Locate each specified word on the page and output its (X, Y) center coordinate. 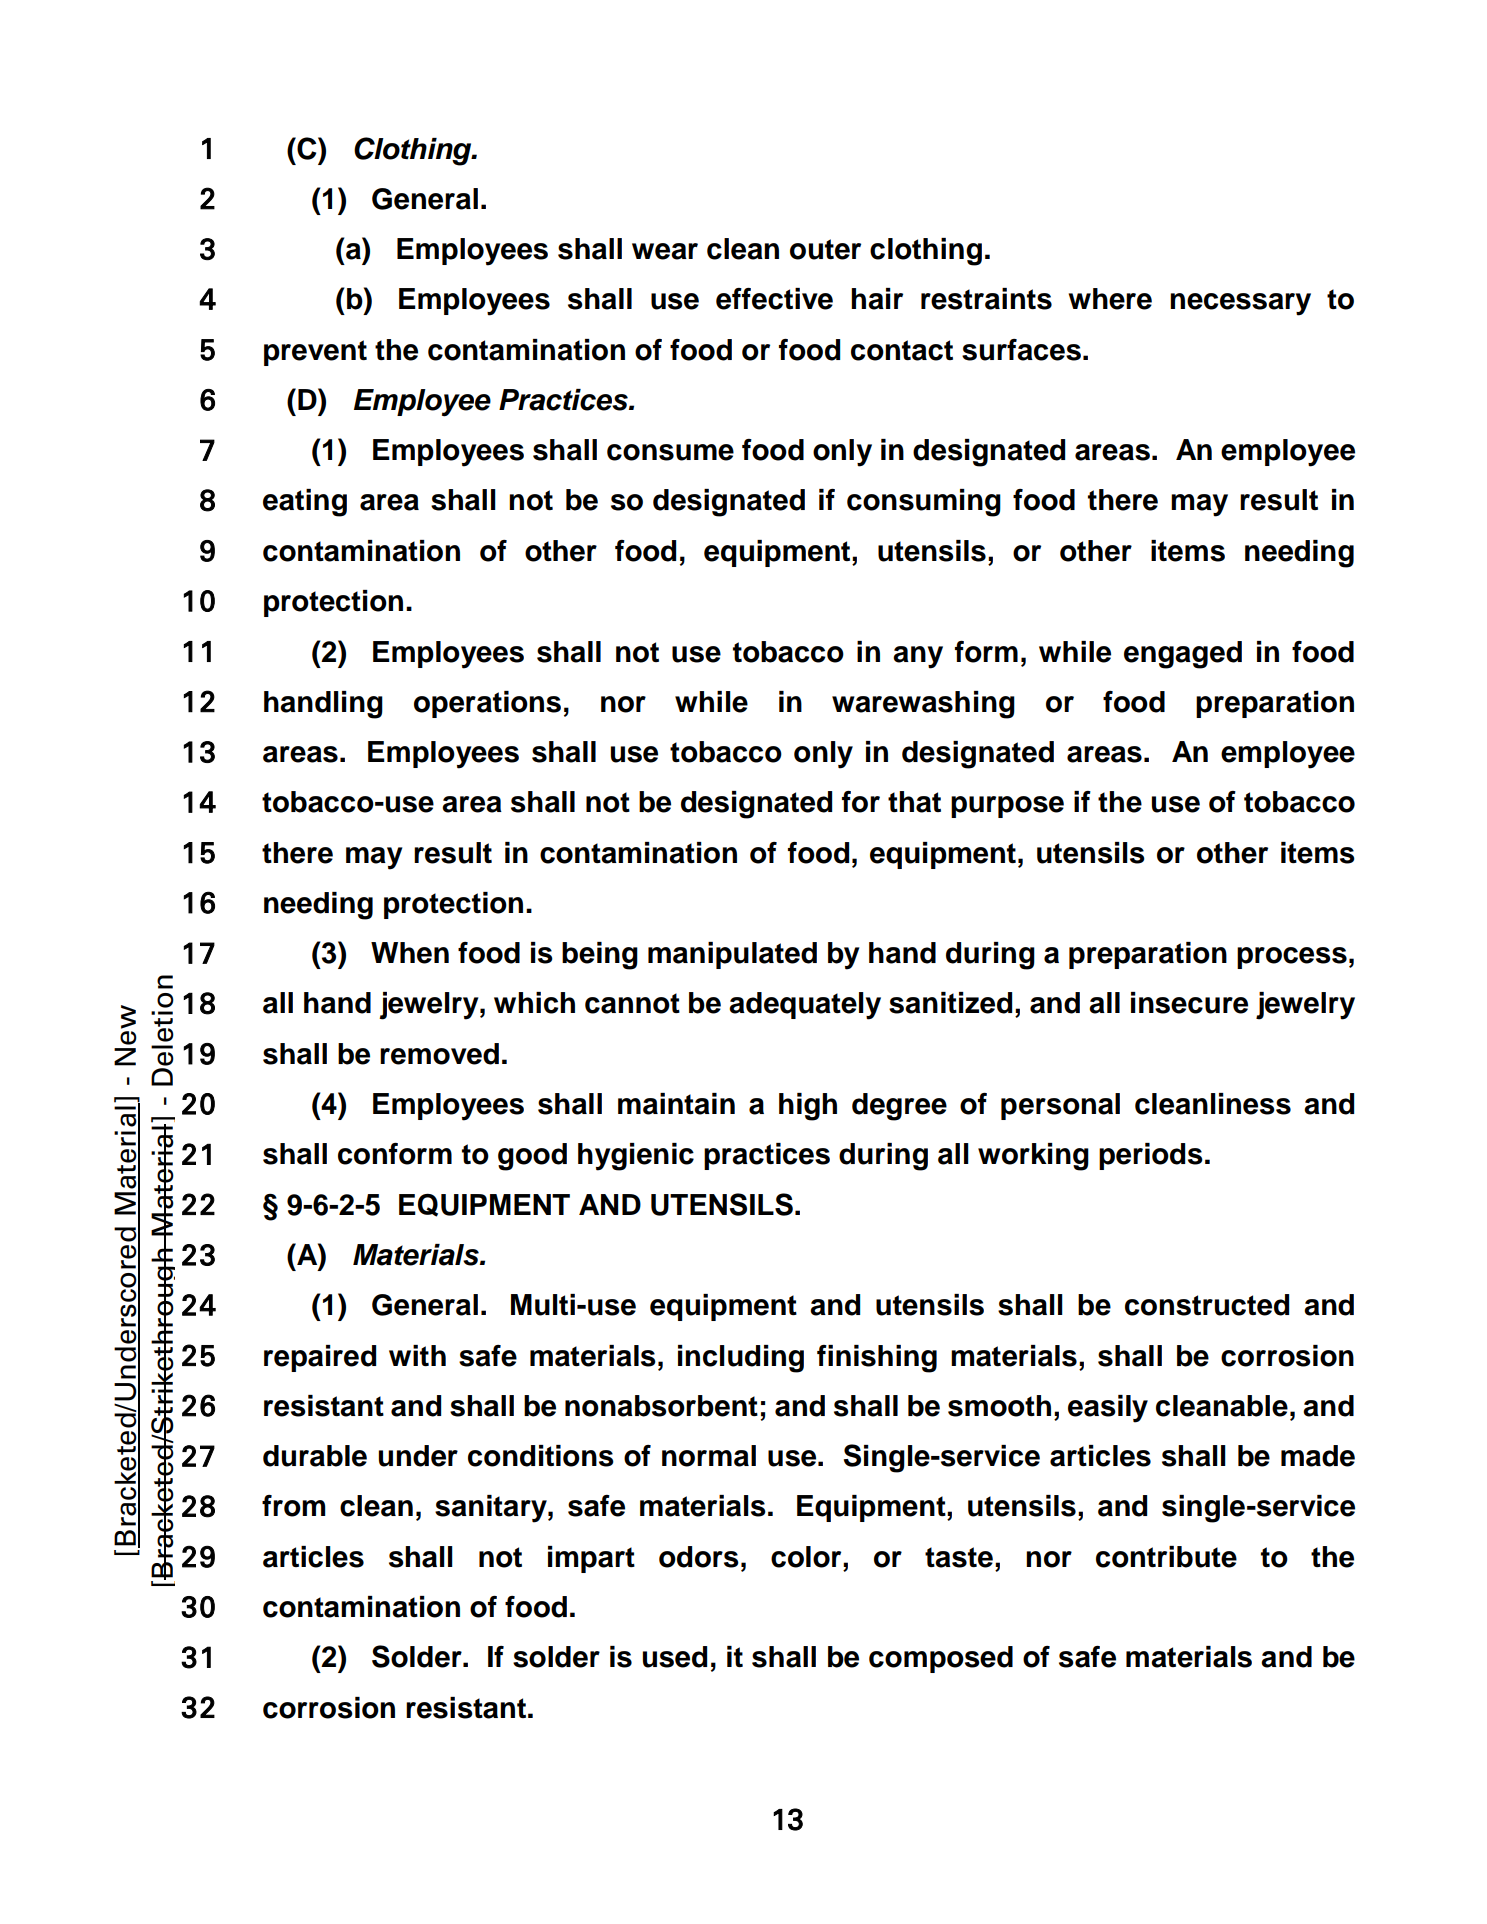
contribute (1166, 1557)
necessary (1240, 304)
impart (591, 1559)
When (410, 953)
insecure (1189, 1003)
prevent (315, 353)
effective (774, 299)
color (807, 1557)
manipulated (732, 955)
